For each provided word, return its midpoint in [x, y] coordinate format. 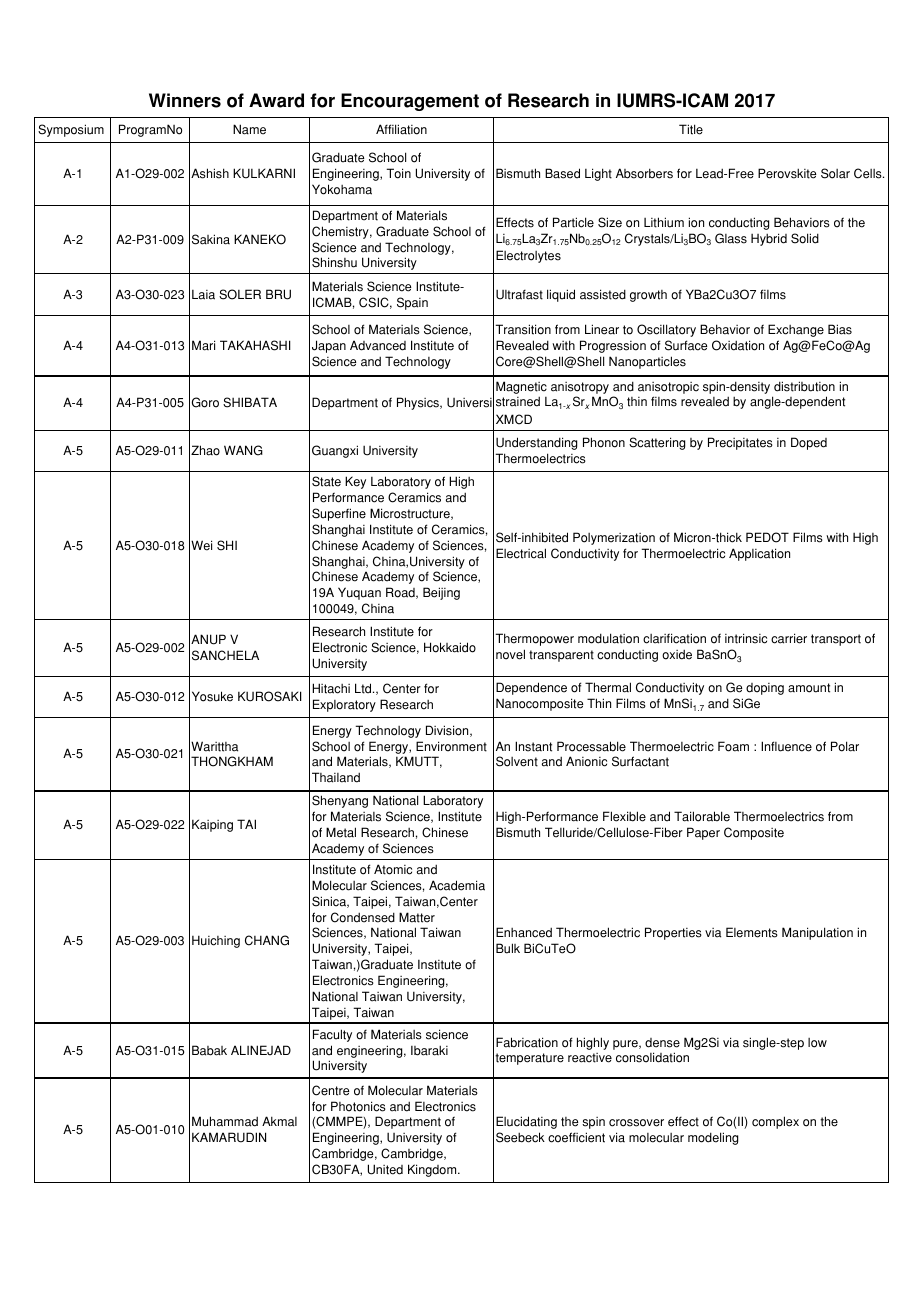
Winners [185, 100]
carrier [789, 638]
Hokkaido [450, 647]
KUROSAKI [270, 696]
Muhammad [225, 1121]
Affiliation [401, 129]
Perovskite [787, 173]
